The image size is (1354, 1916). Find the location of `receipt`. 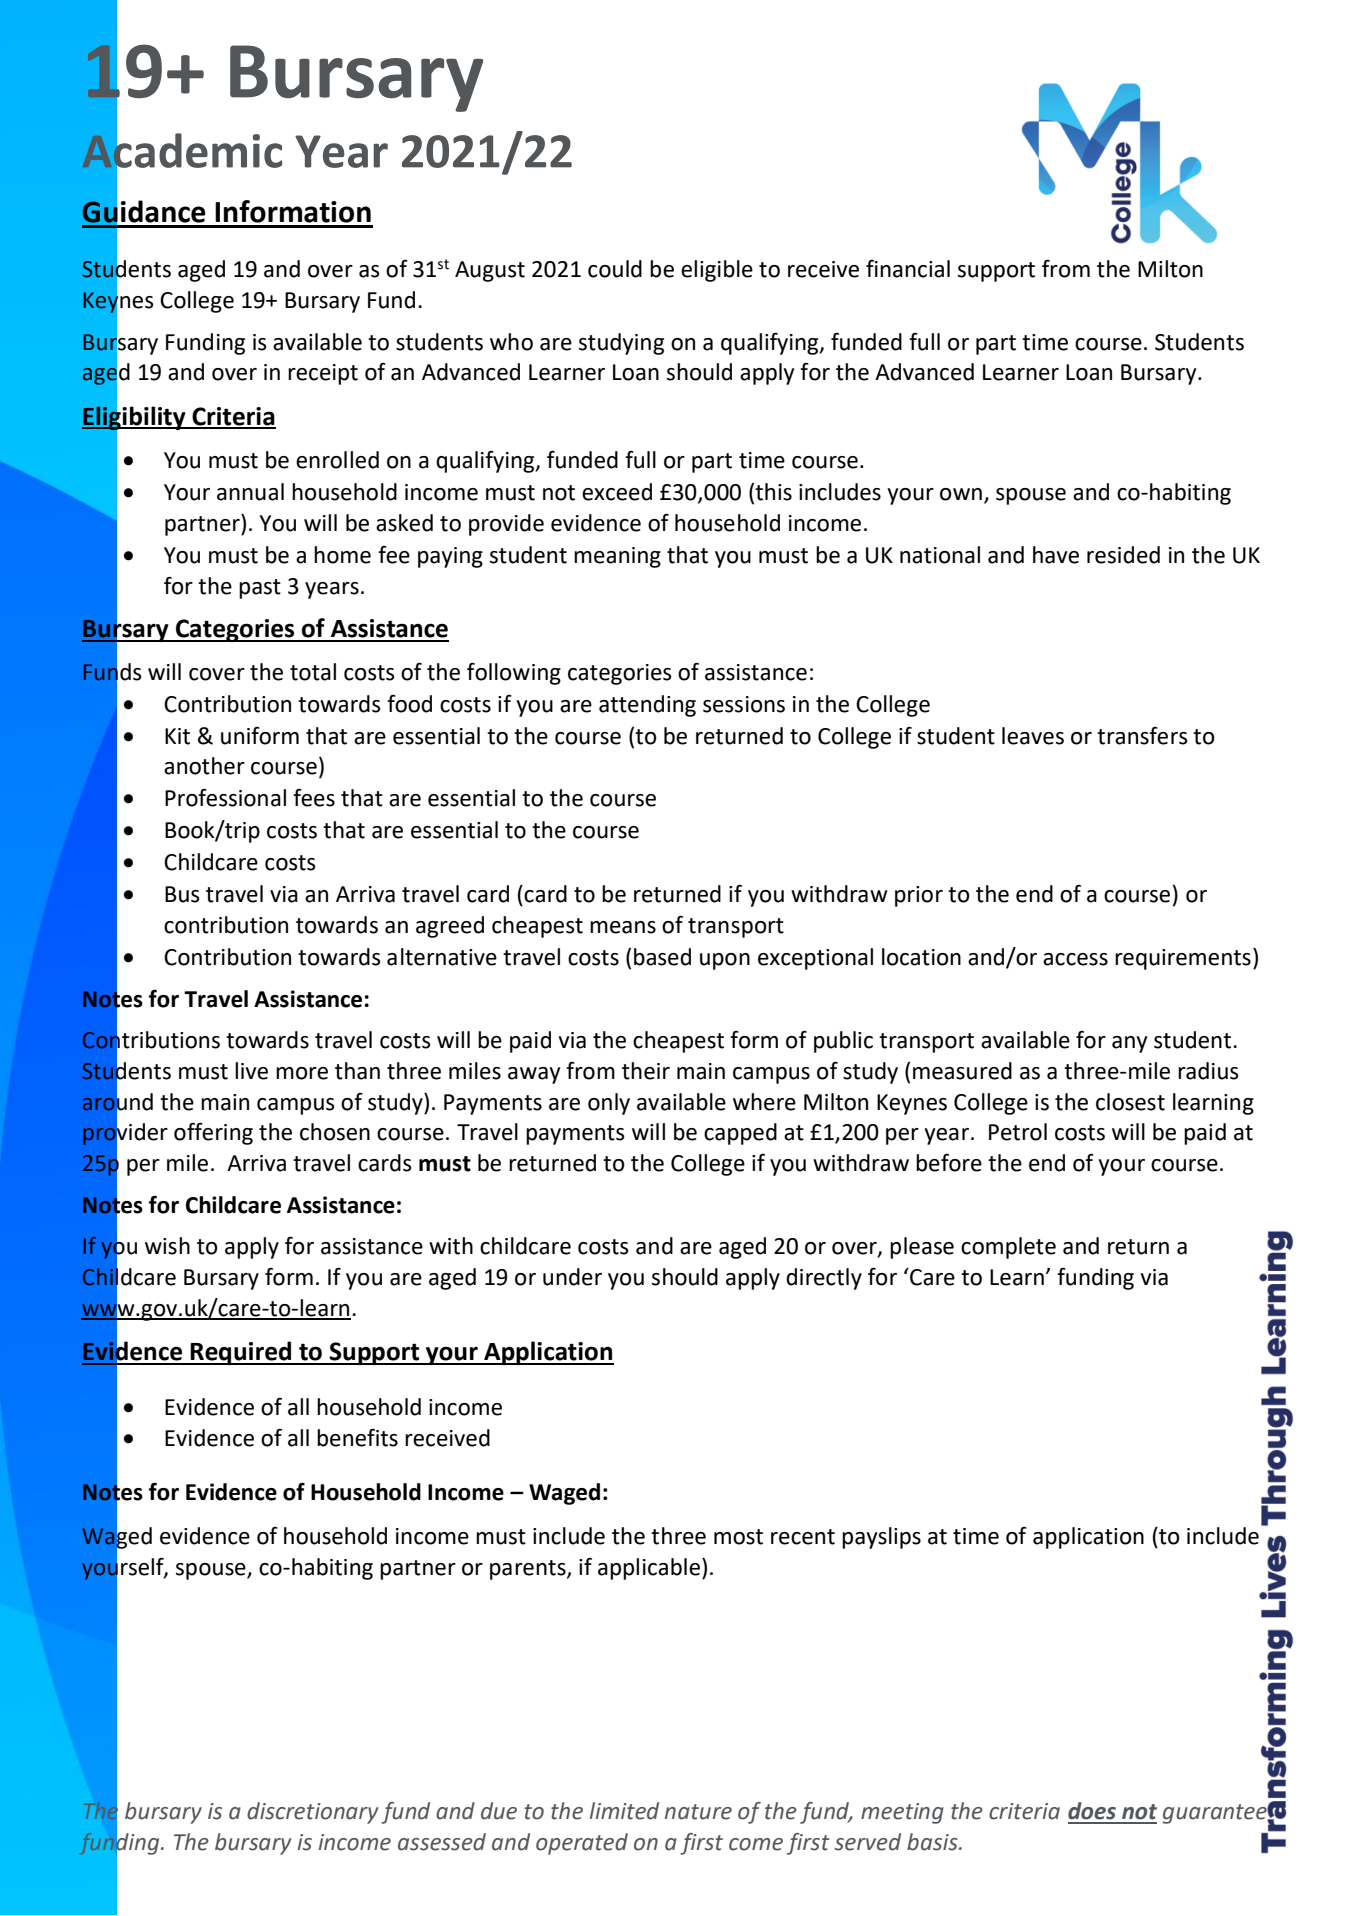

receipt is located at coordinates (323, 374).
